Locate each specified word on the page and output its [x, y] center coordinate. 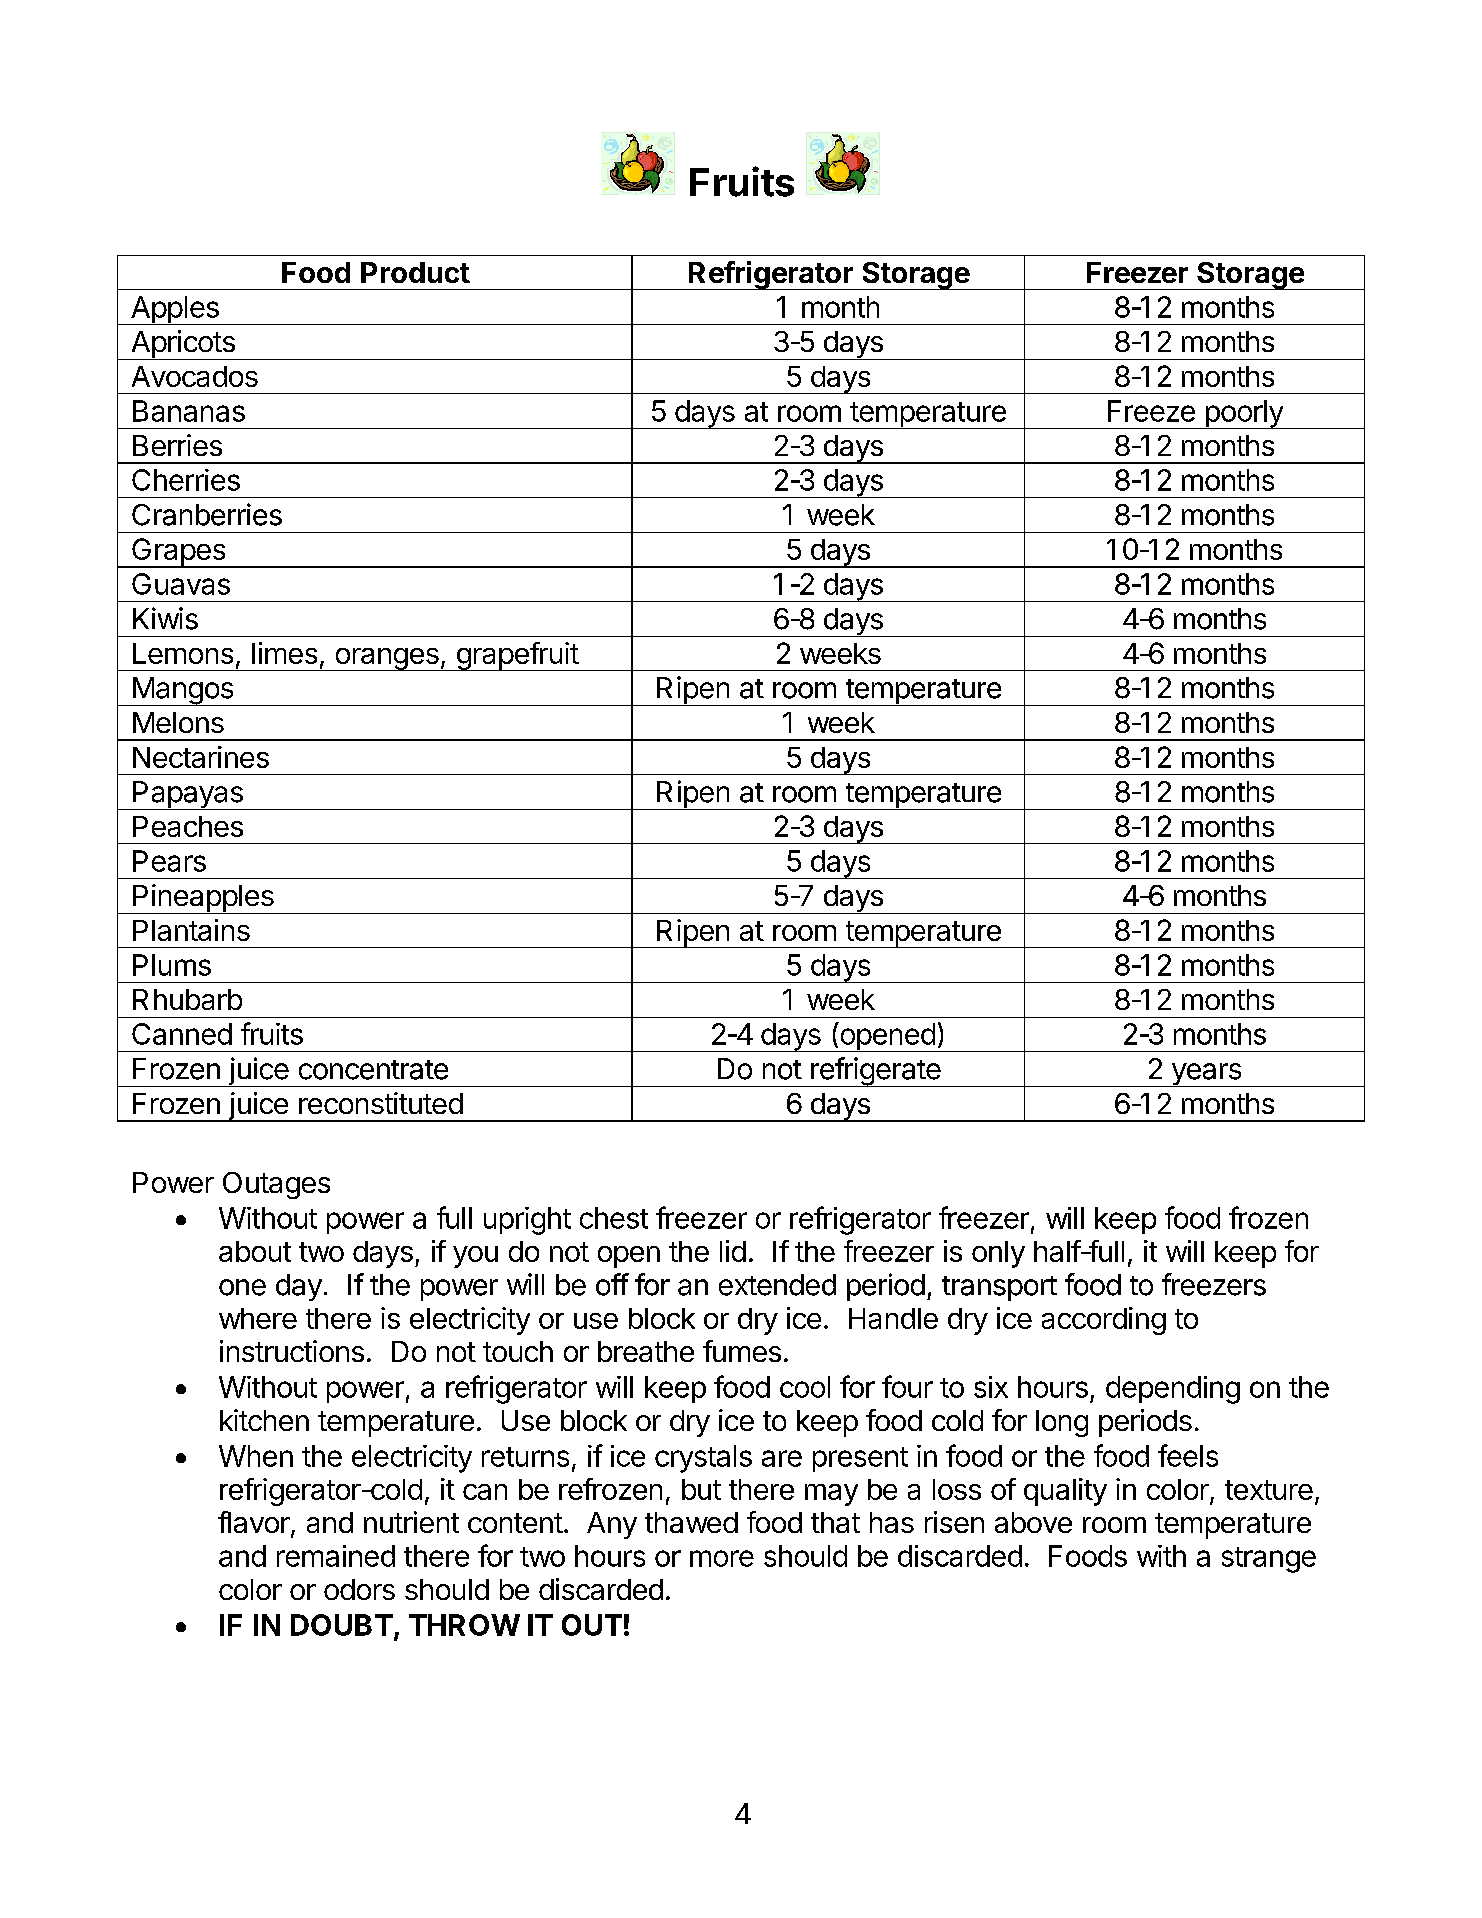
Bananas [189, 411]
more [722, 1558]
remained [336, 1556]
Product [415, 272]
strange [1269, 1560]
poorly [1244, 414]
